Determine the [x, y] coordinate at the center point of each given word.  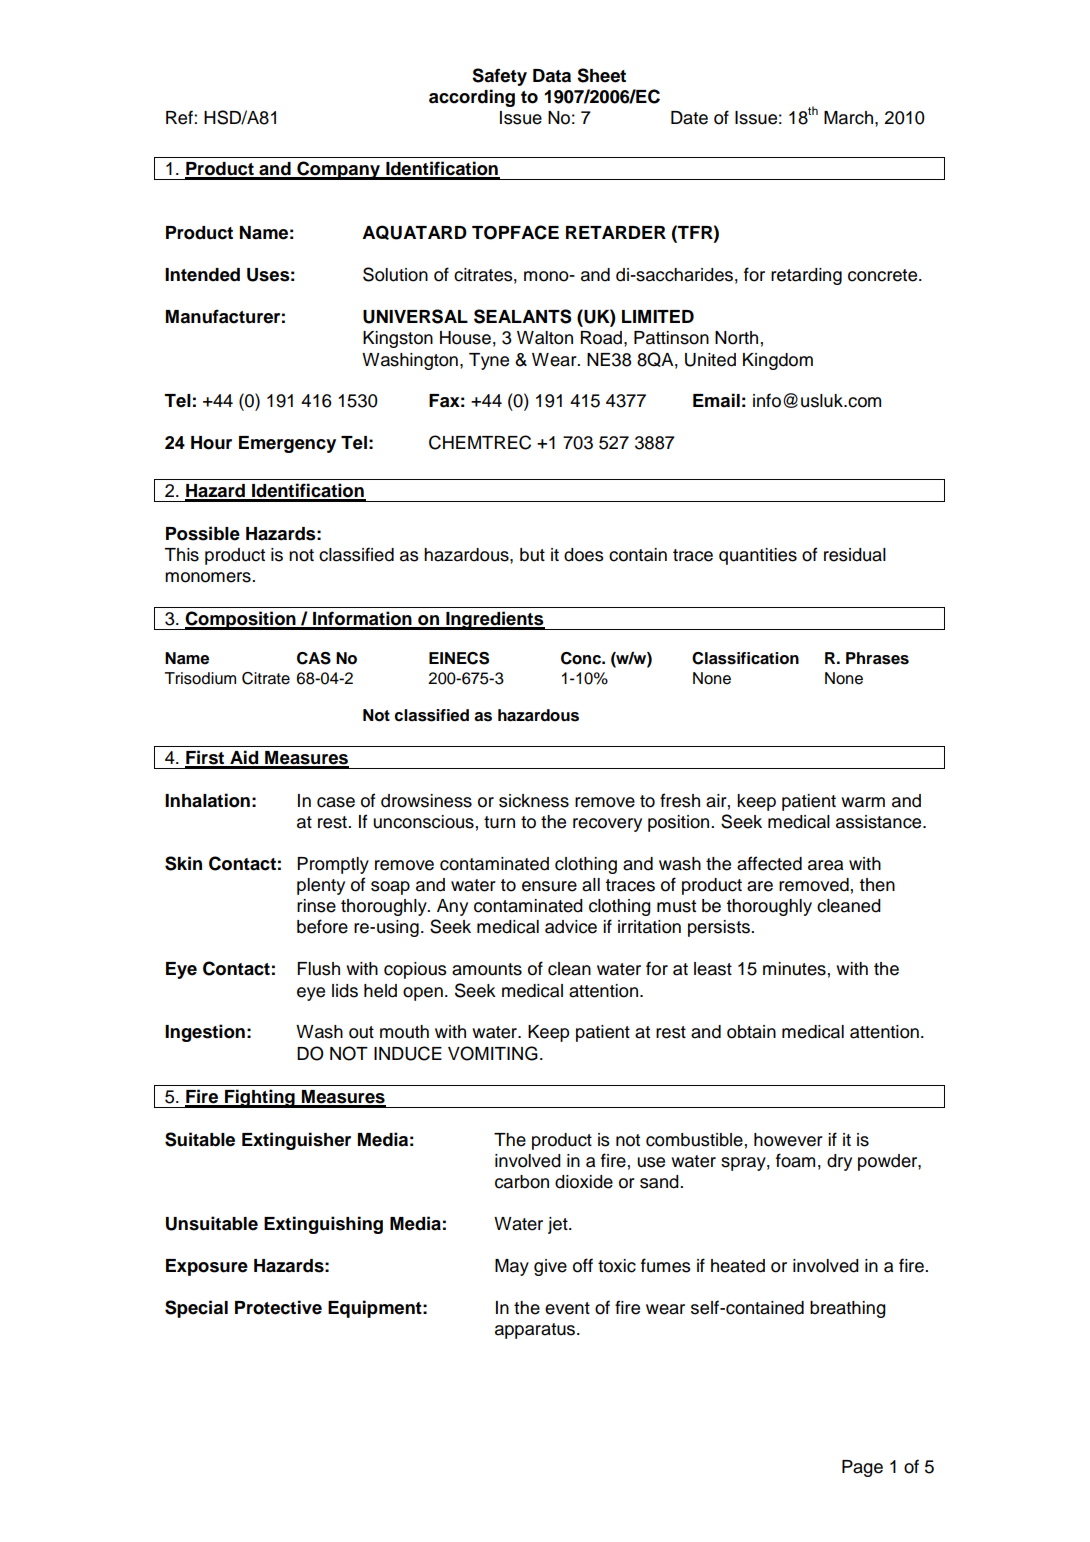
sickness [534, 801]
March [848, 118]
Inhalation [207, 800]
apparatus [535, 1331]
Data [552, 76]
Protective [278, 1307]
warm [863, 802]
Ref [180, 117]
